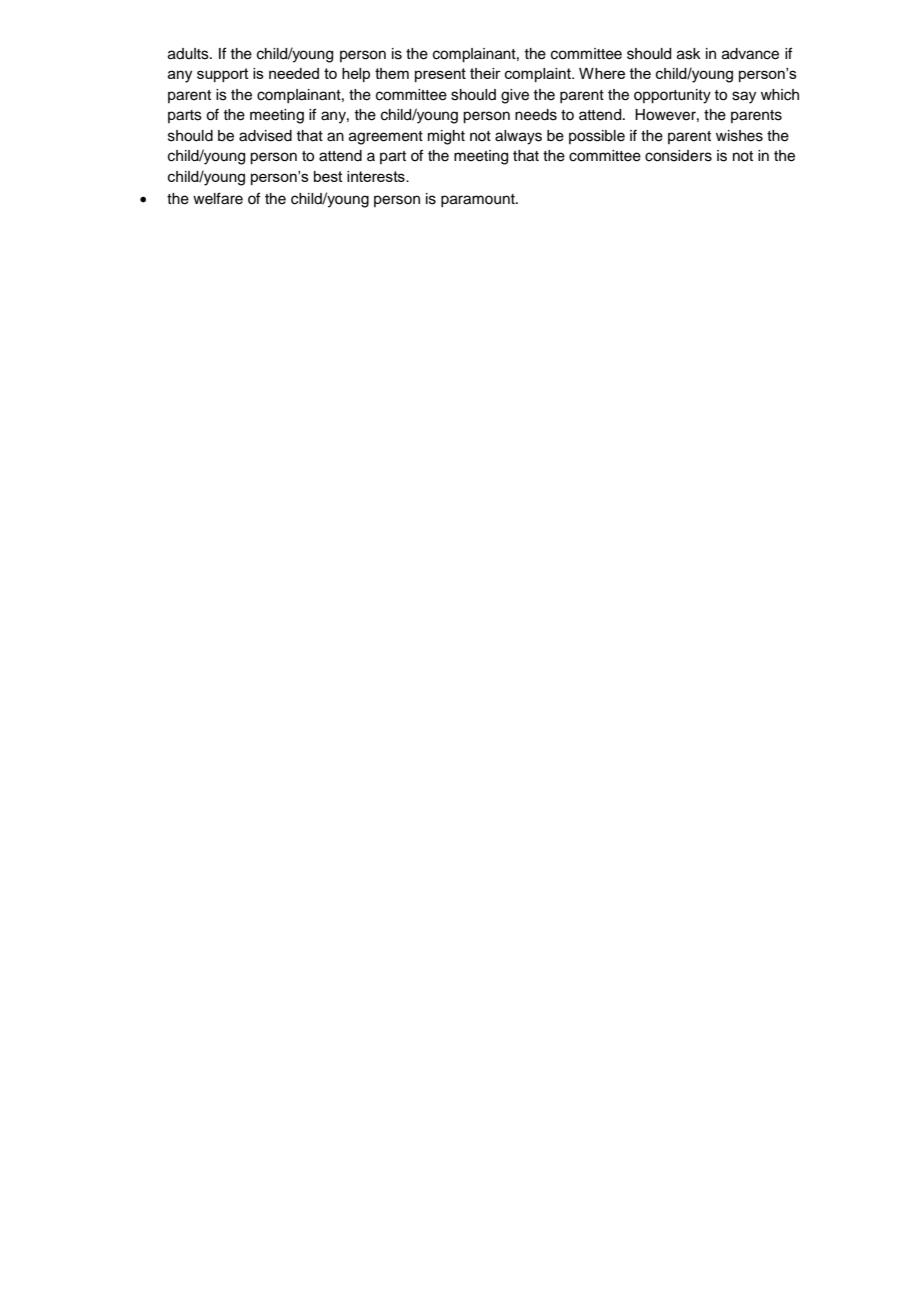  I want to click on welfare, so click(218, 198).
